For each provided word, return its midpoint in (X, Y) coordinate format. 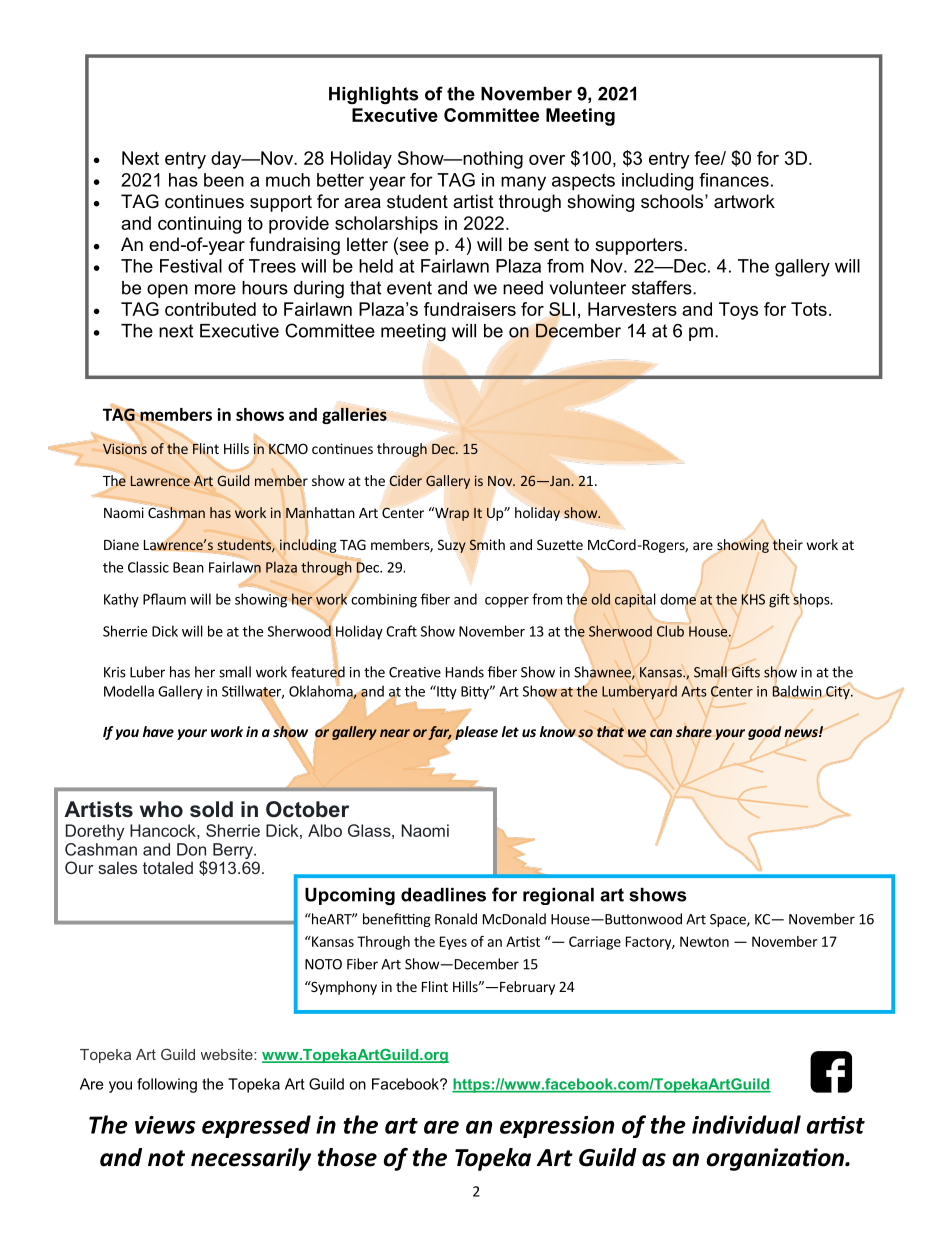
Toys (738, 311)
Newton (704, 941)
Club (670, 631)
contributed (210, 309)
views (165, 1125)
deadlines (443, 895)
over (547, 160)
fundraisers (470, 309)
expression (557, 1127)
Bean (188, 567)
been (224, 180)
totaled (168, 867)
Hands (465, 672)
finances (734, 180)
